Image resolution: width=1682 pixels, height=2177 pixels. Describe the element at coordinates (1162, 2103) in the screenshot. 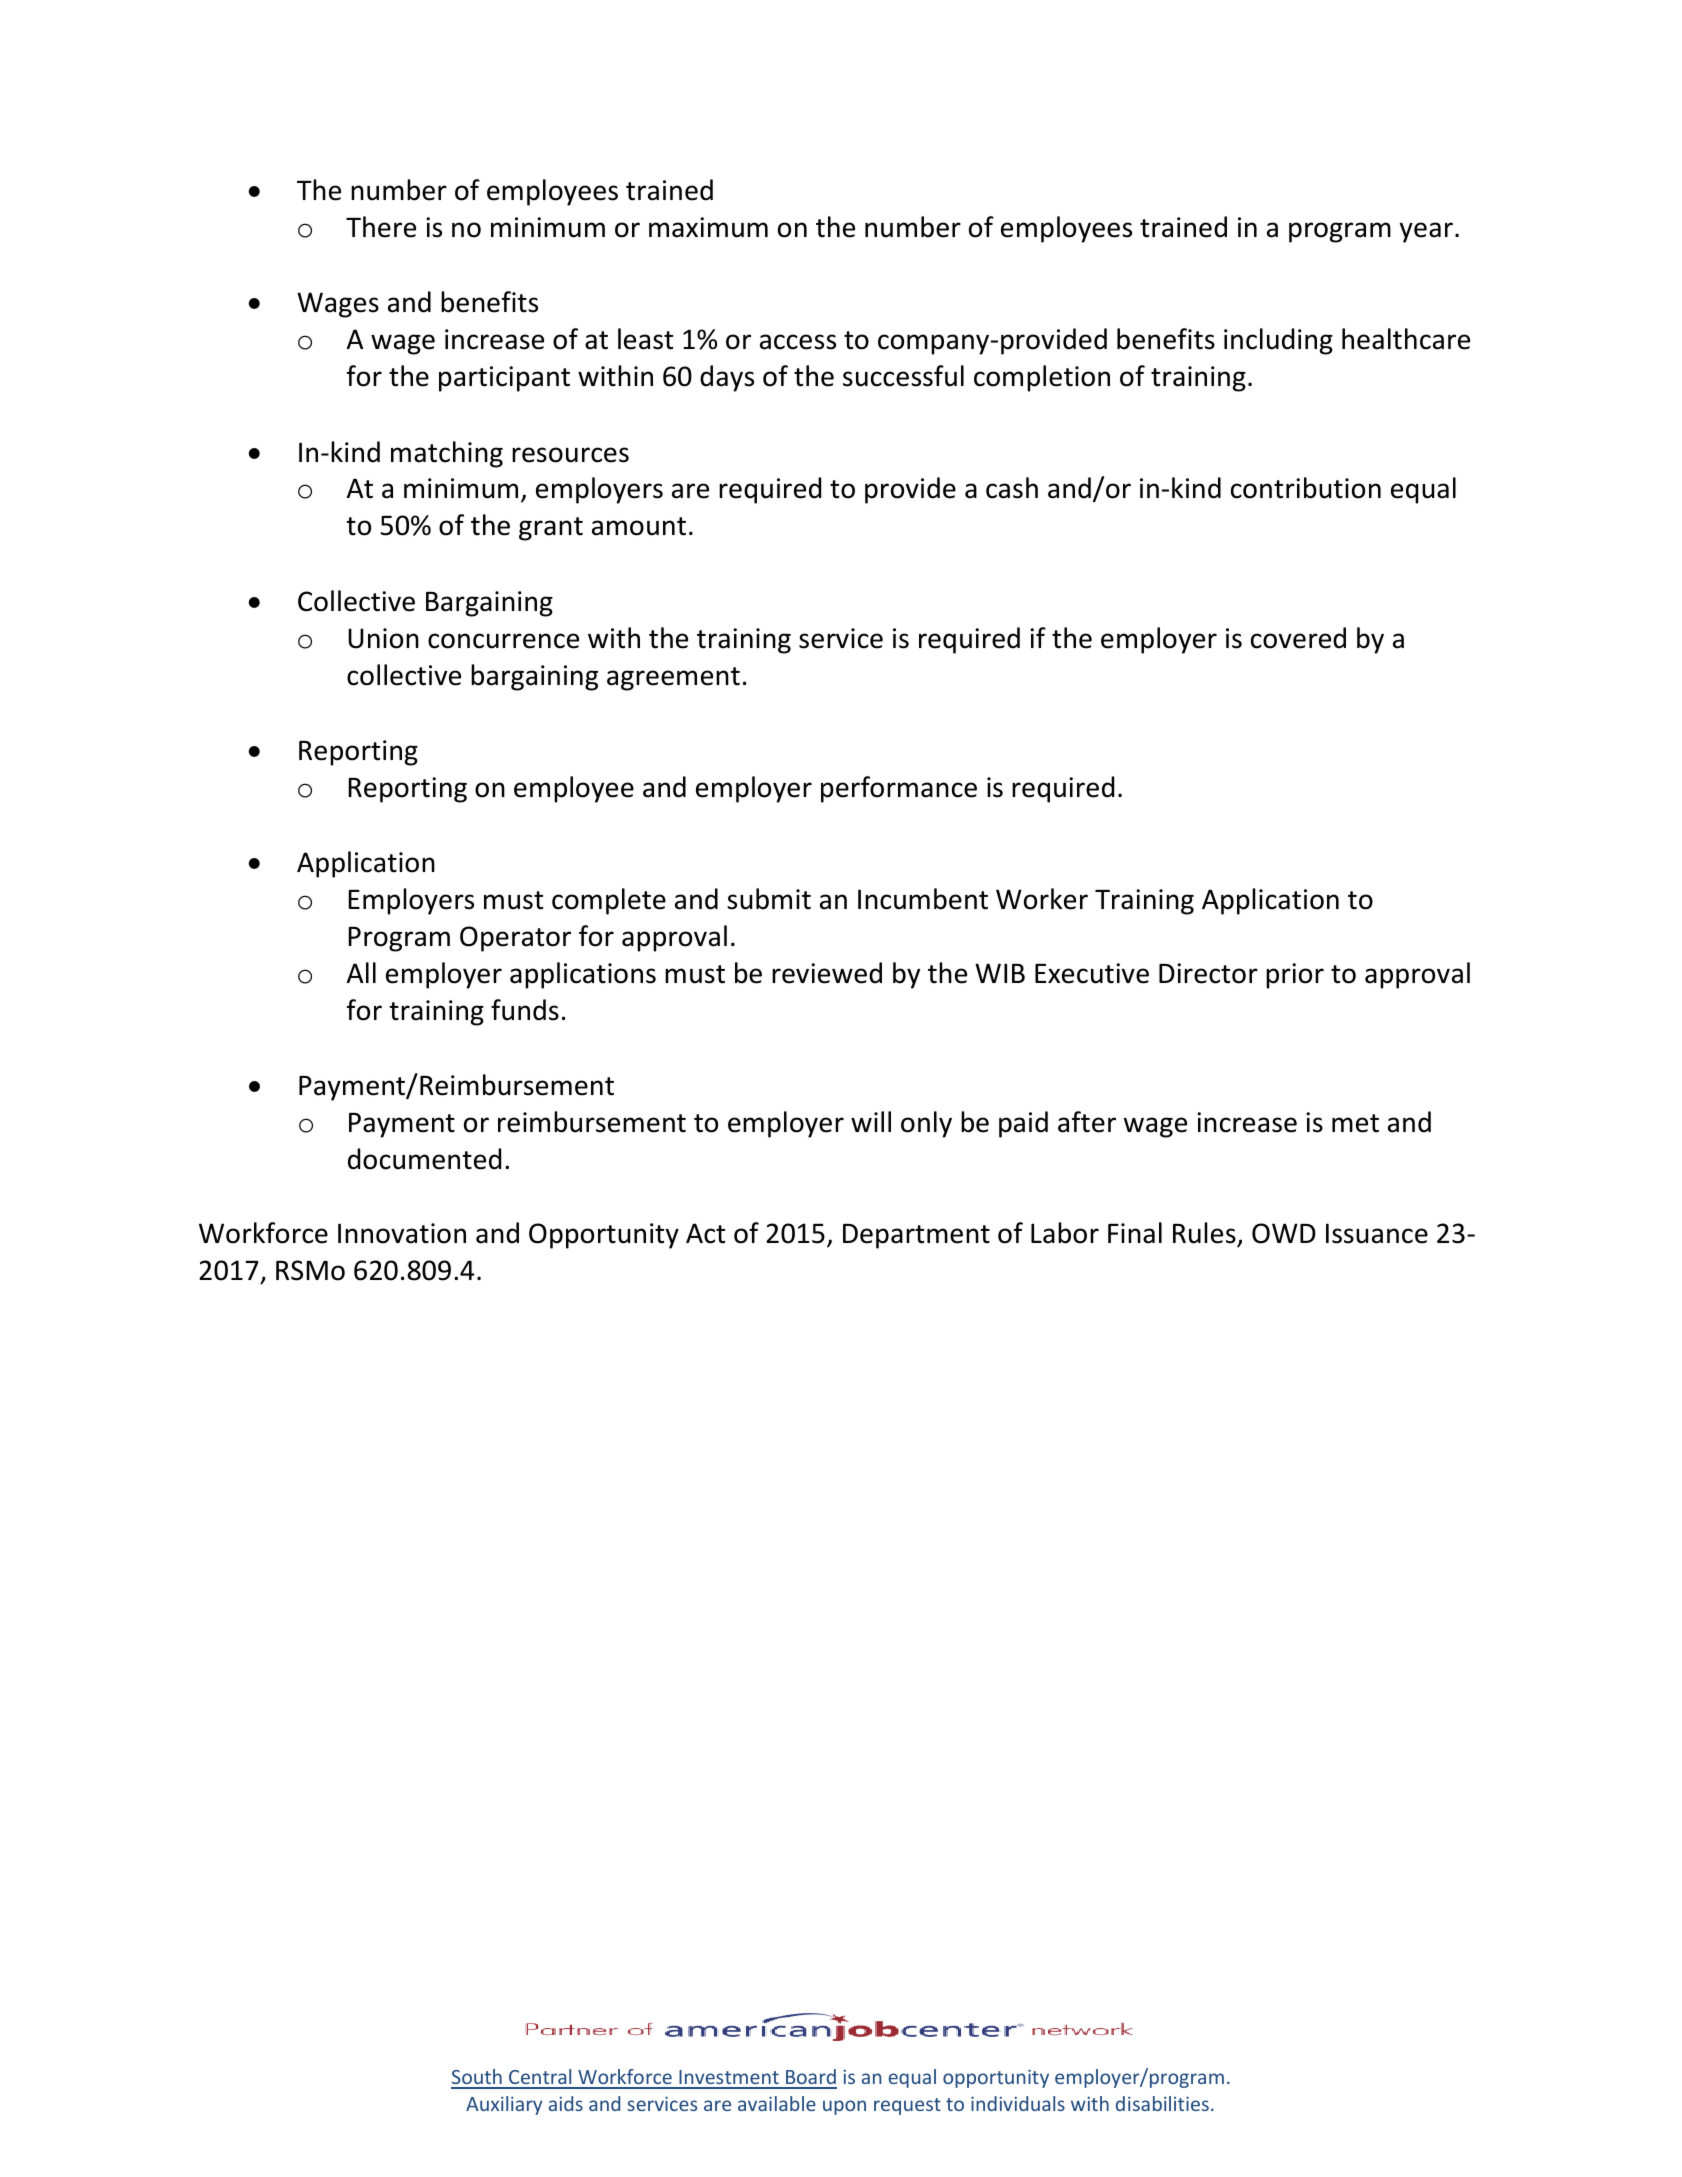

I see `disabilities` at that location.
